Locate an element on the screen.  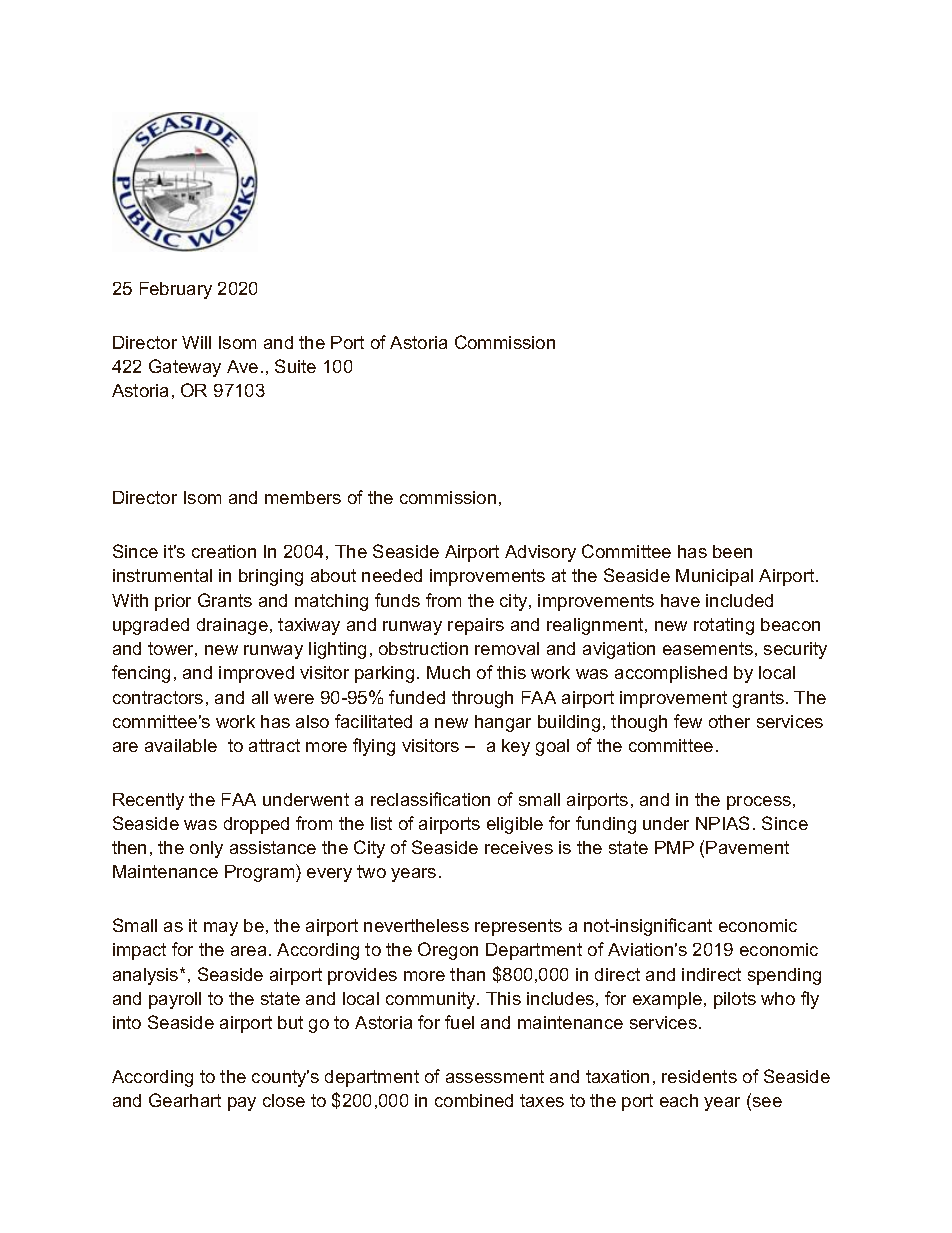
Municipal is located at coordinates (714, 577).
